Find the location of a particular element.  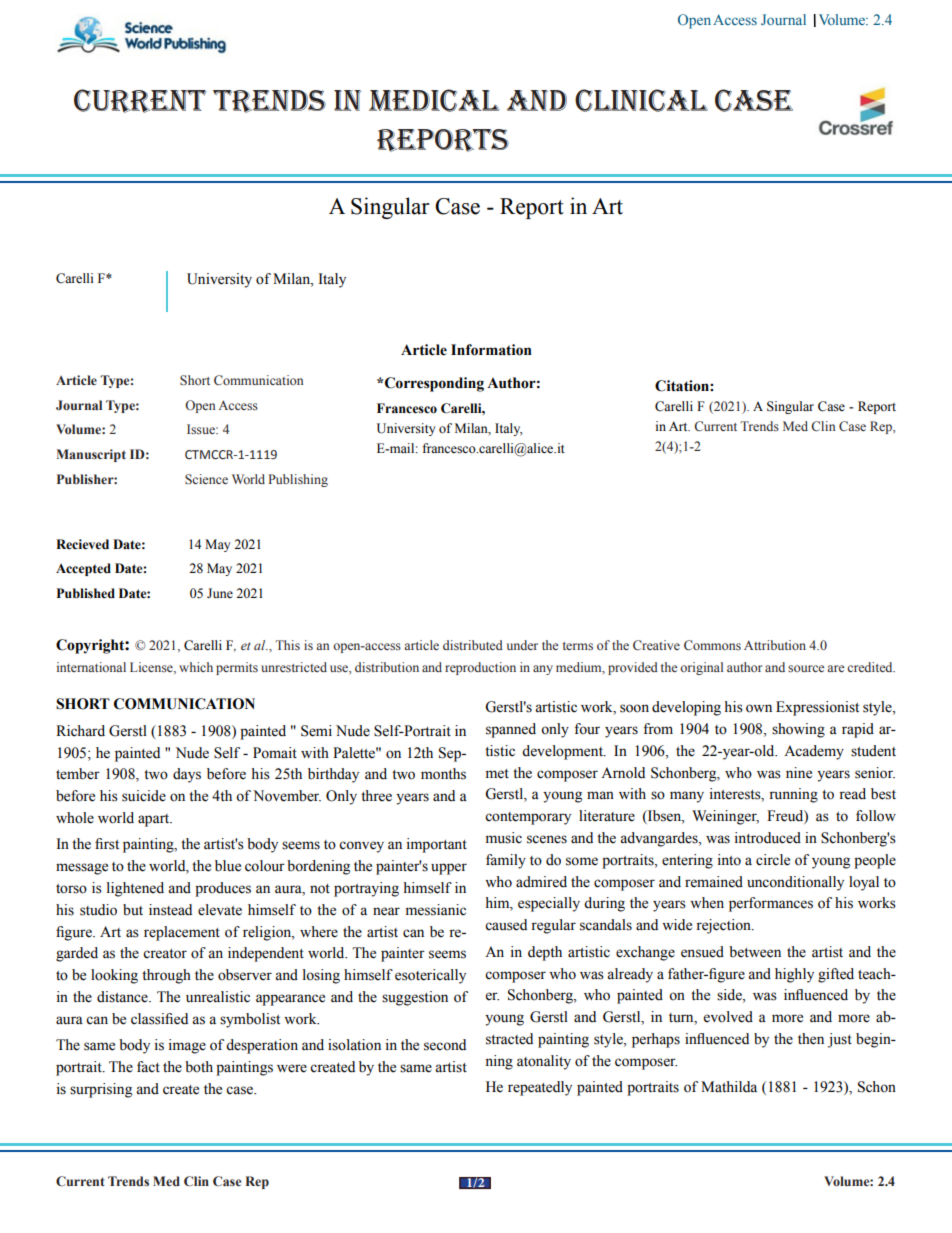

Publishing is located at coordinates (298, 480).
